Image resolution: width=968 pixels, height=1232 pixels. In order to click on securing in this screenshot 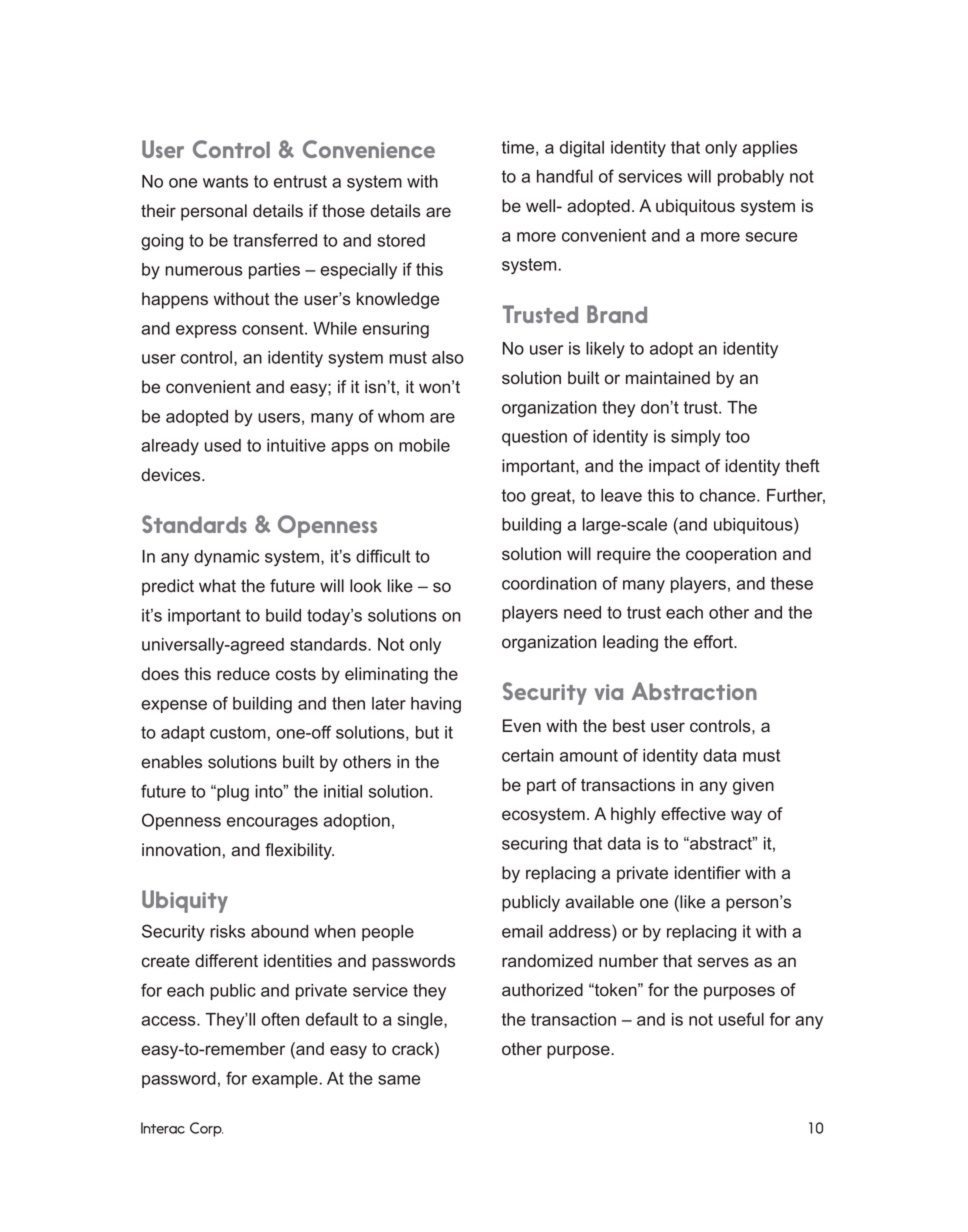, I will do `click(534, 845)`.
